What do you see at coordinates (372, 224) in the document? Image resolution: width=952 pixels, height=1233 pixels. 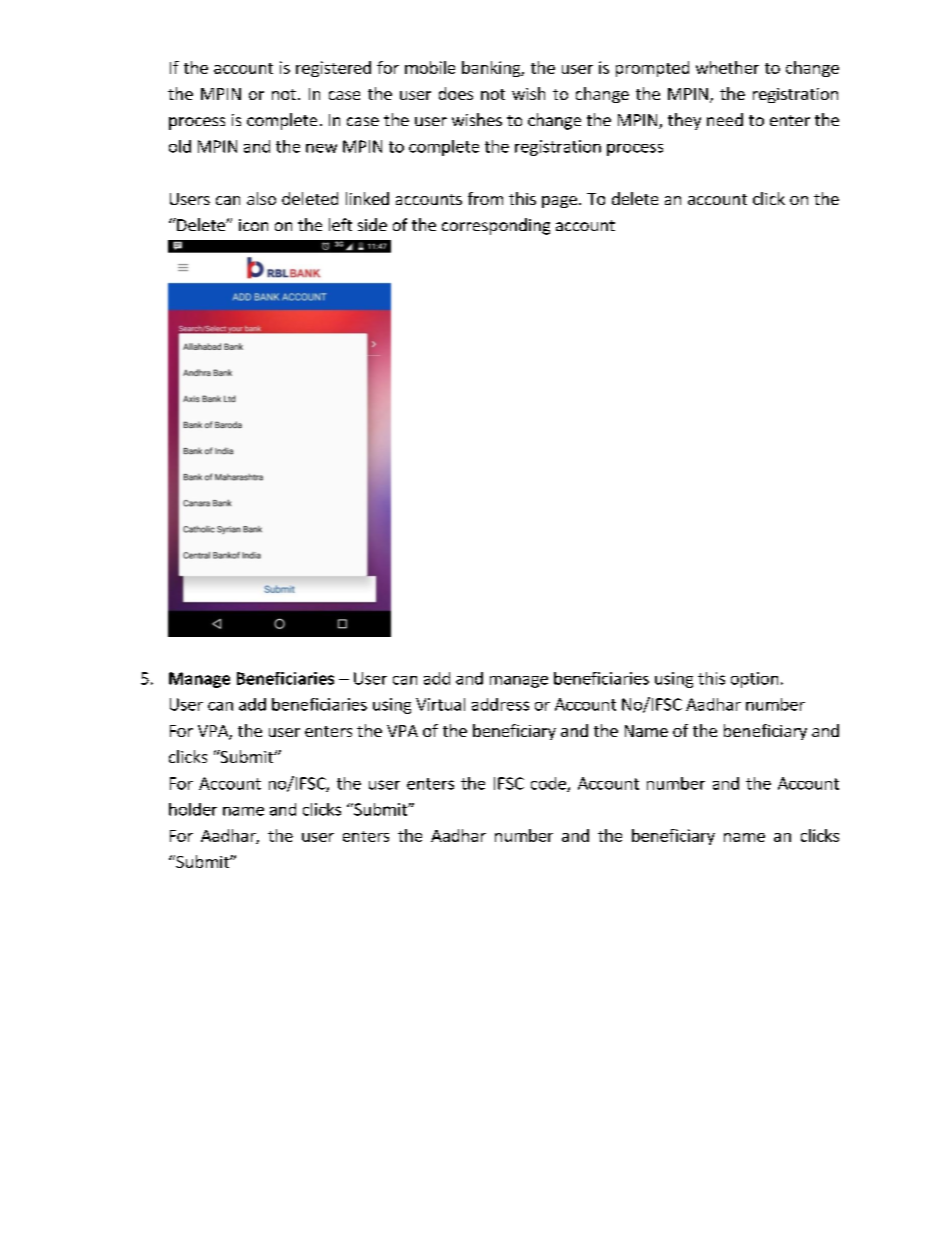 I see `side` at bounding box center [372, 224].
